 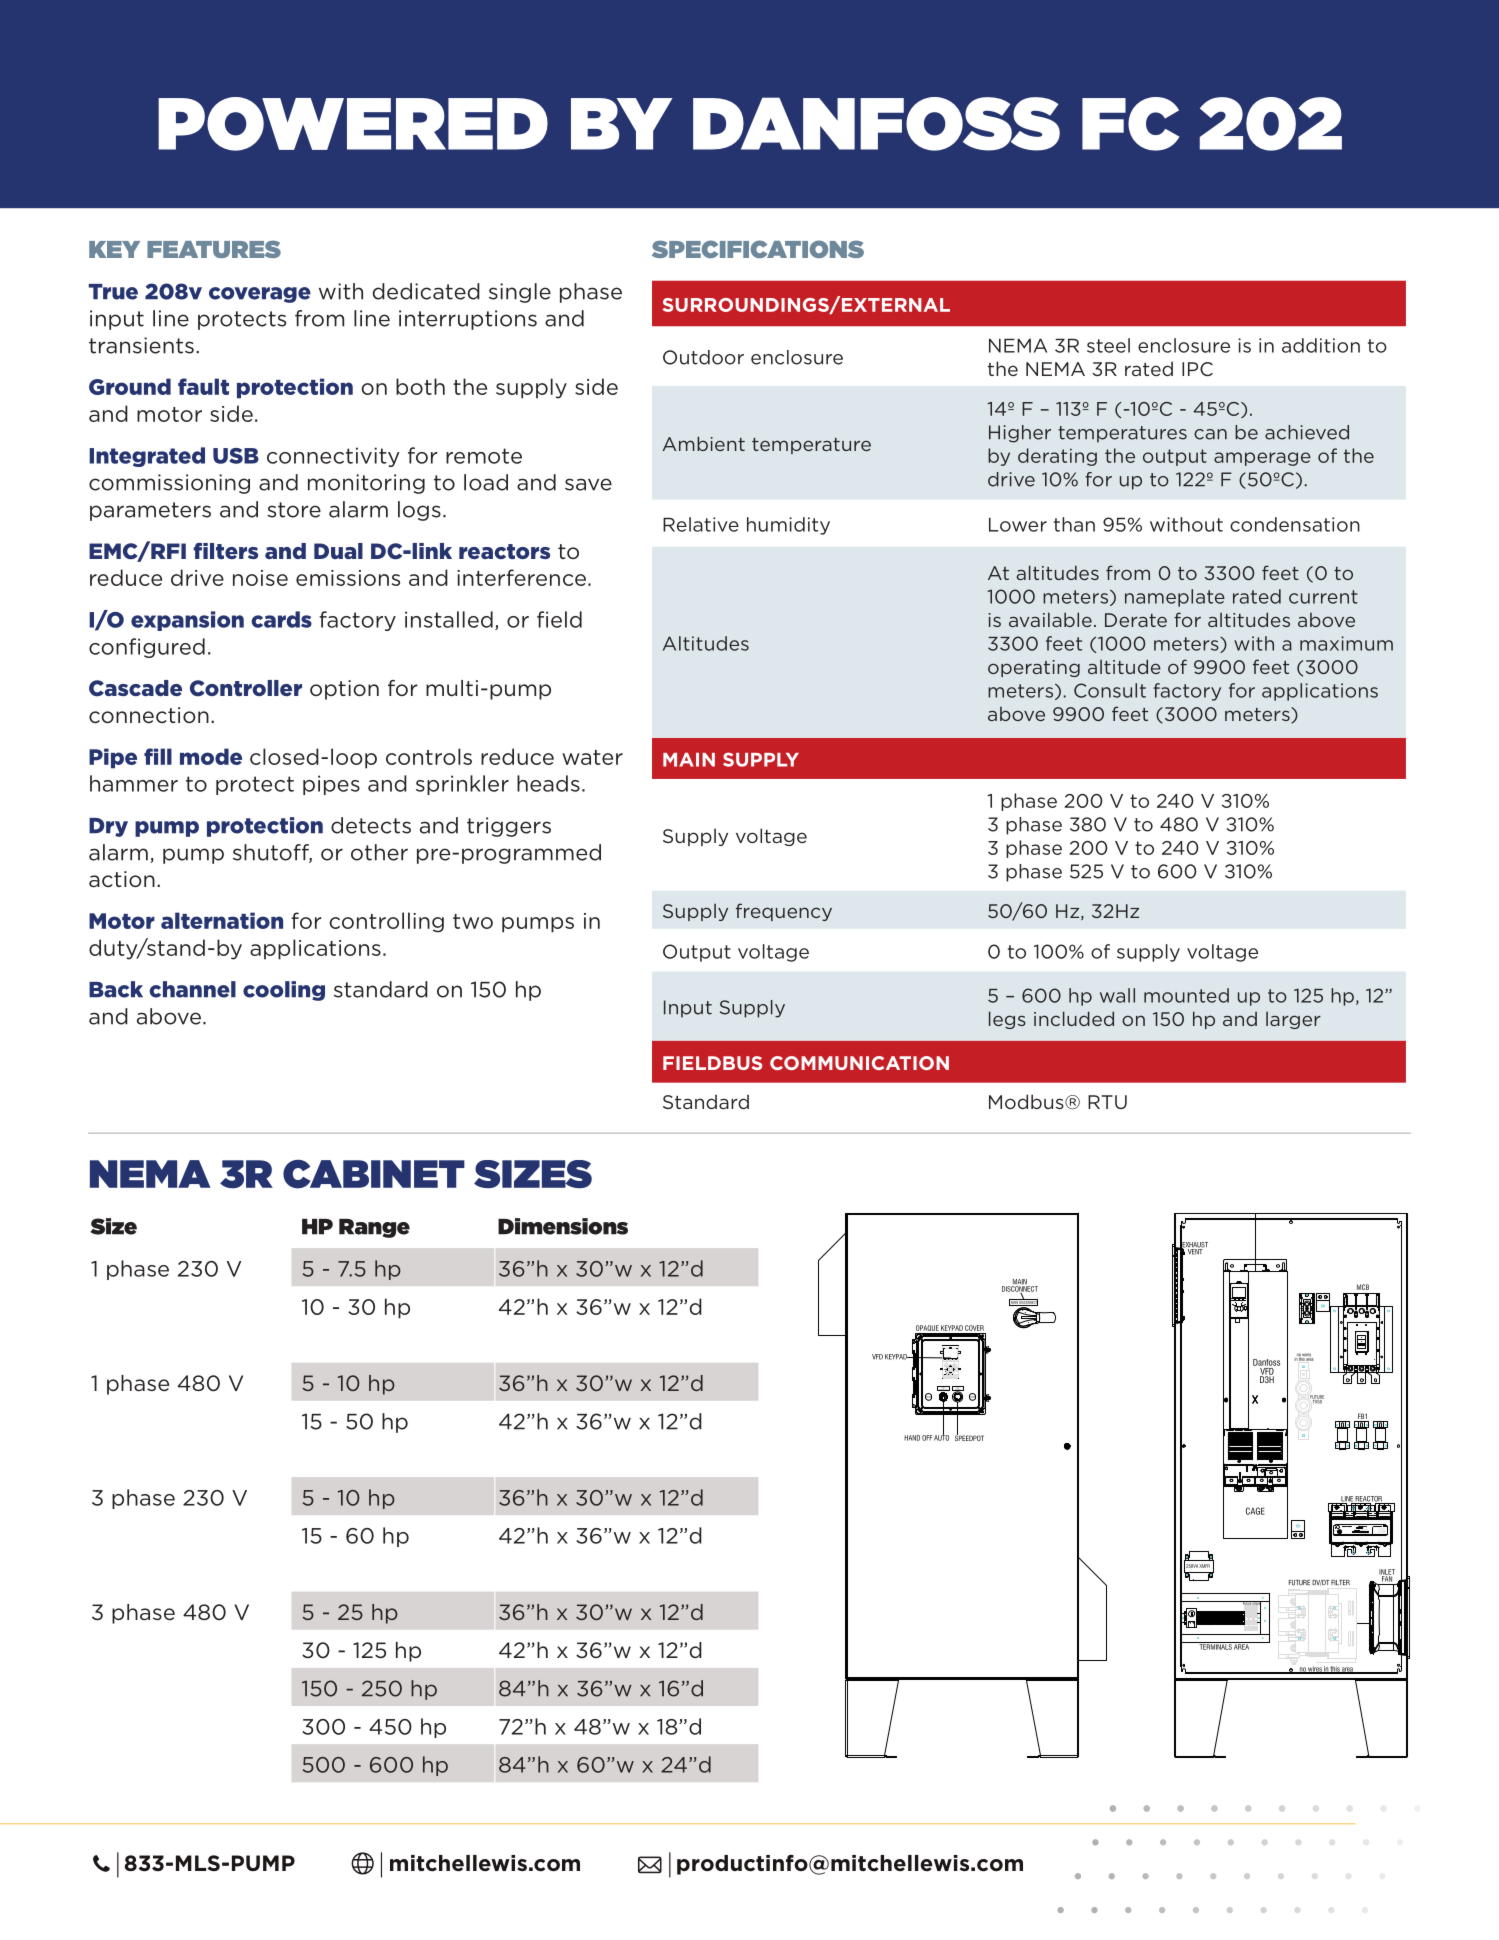 I want to click on frequency, so click(x=784, y=912).
